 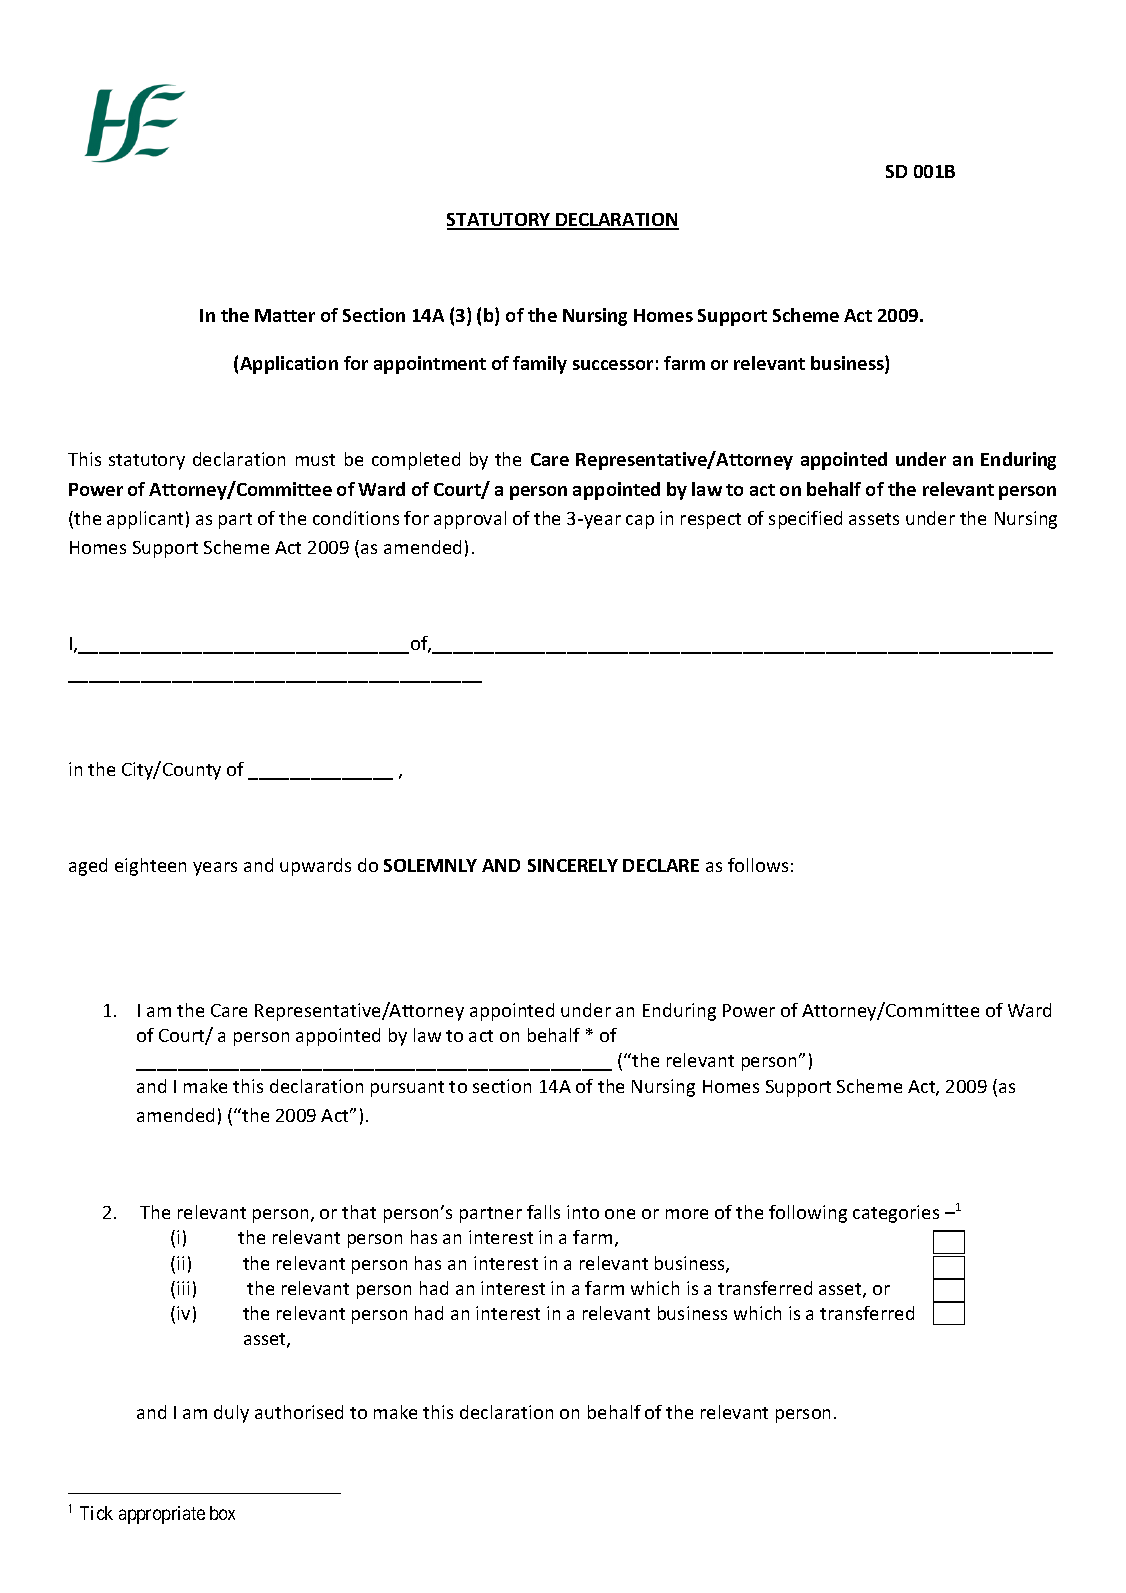 I want to click on following, so click(x=808, y=1214).
